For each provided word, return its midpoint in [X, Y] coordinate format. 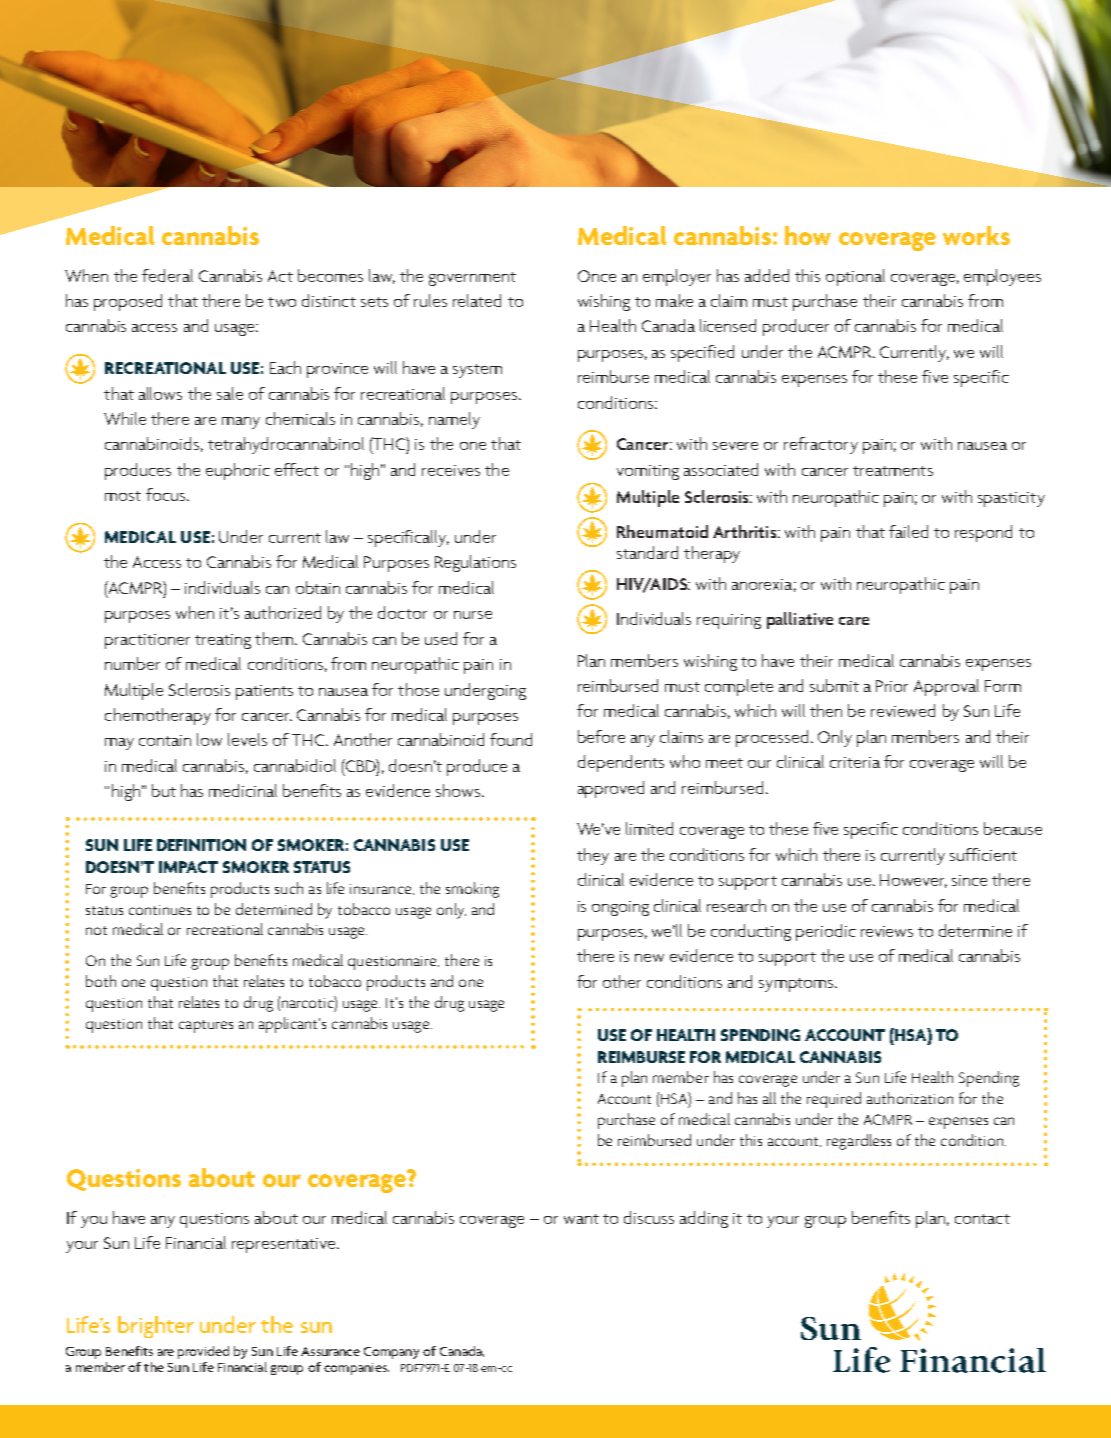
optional [855, 277]
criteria [855, 762]
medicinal [243, 790]
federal [167, 275]
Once [597, 276]
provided [203, 1352]
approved [611, 789]
